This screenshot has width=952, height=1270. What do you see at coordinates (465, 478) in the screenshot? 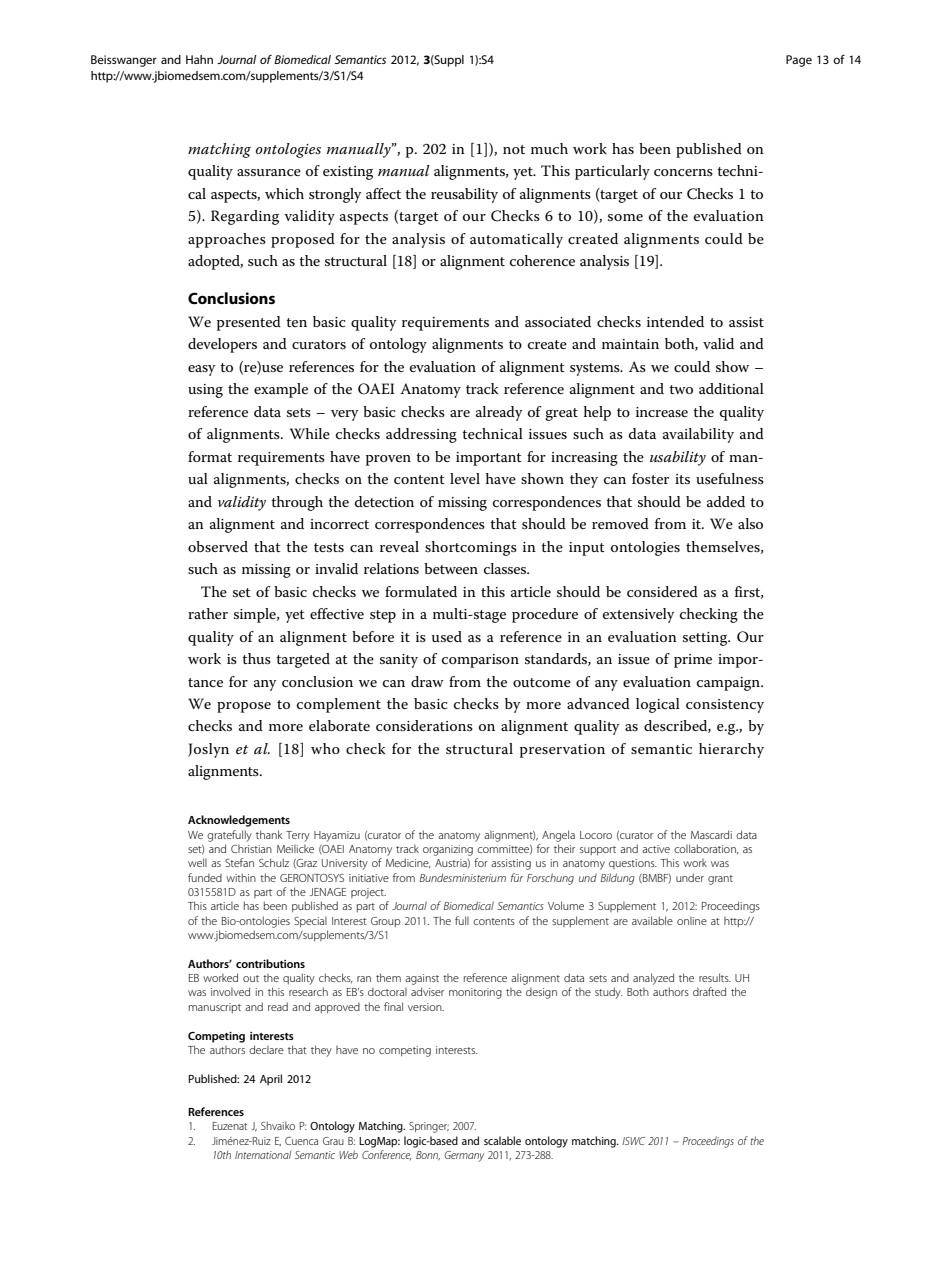
I see `level` at bounding box center [465, 478].
